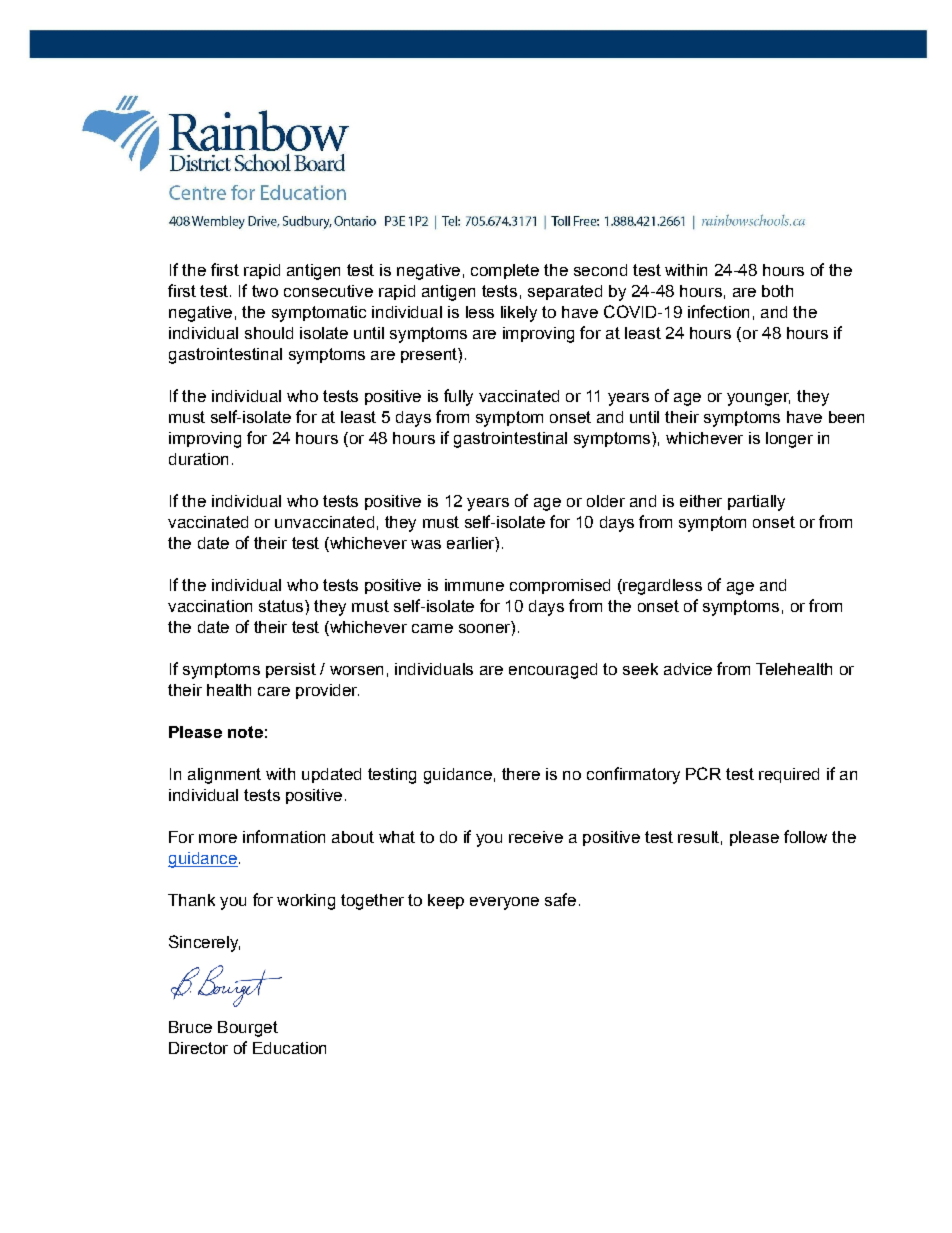 This screenshot has height=1233, width=952. Describe the element at coordinates (560, 899) in the screenshot. I see `safe` at that location.
